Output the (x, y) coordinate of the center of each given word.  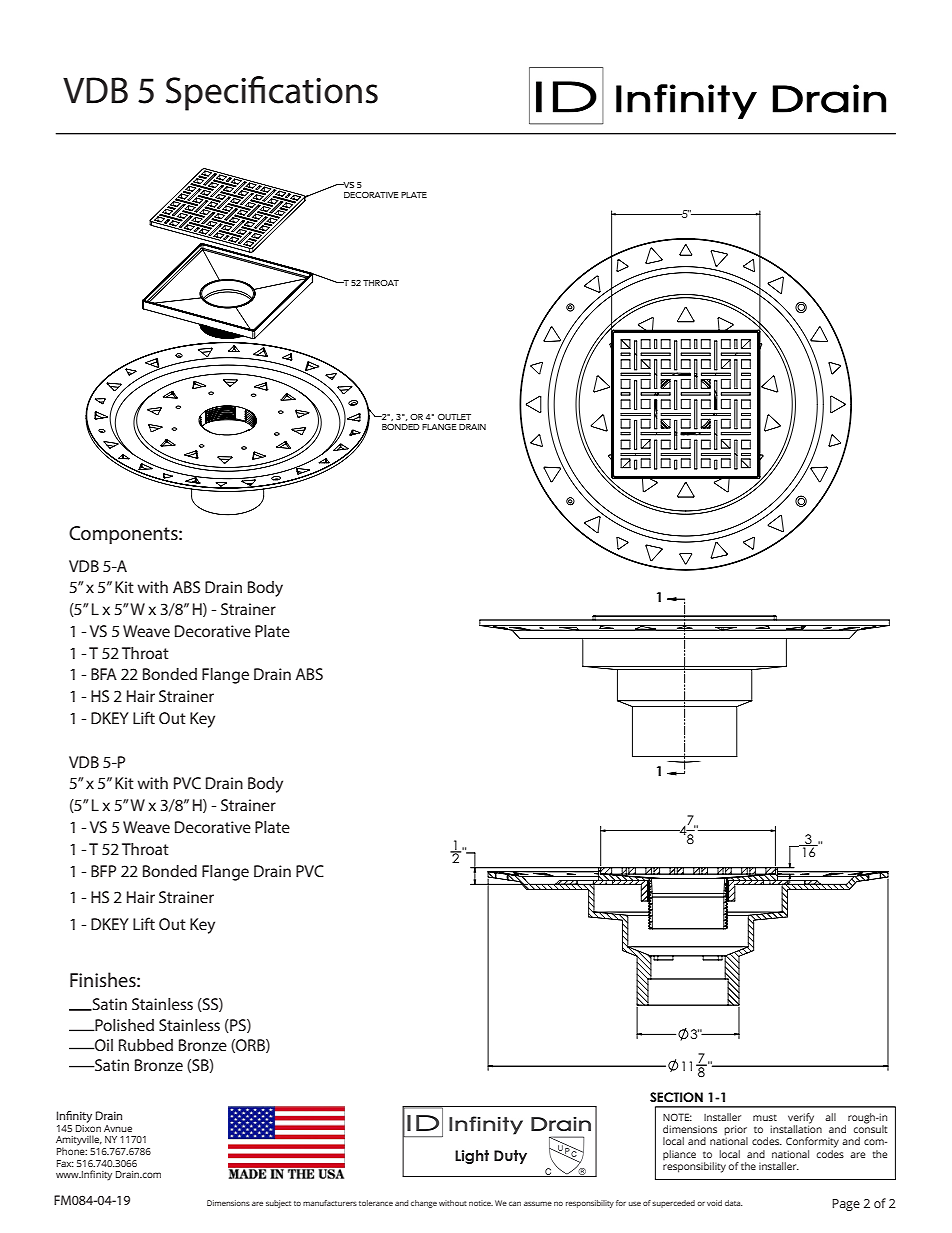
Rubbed (146, 1045)
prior (736, 1131)
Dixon (88, 1127)
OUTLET (454, 417)
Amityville (79, 1141)
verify (801, 1119)
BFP (103, 871)
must (765, 1117)
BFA (104, 674)
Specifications (272, 93)
